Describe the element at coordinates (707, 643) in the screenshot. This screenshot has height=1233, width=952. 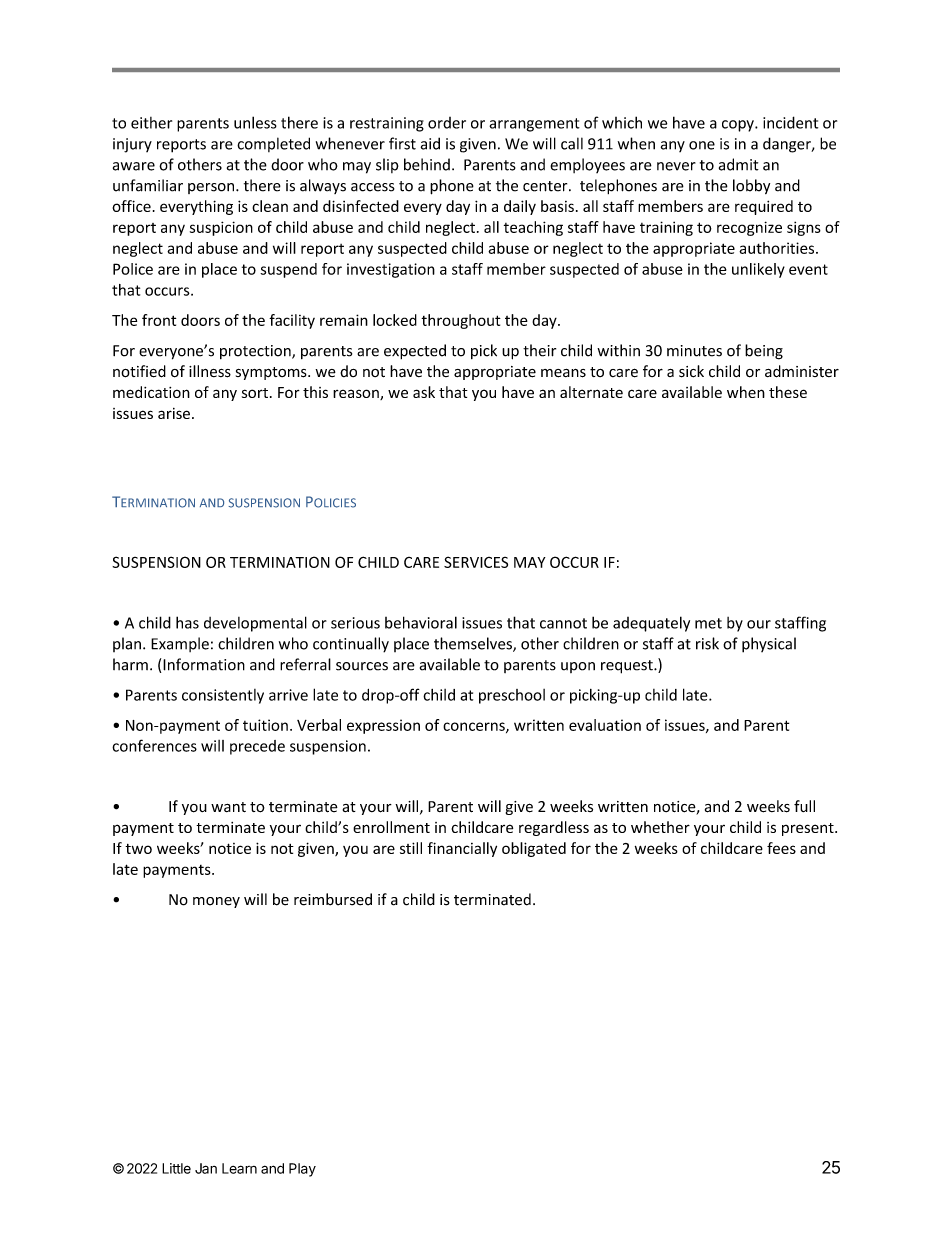
I see `risk` at that location.
